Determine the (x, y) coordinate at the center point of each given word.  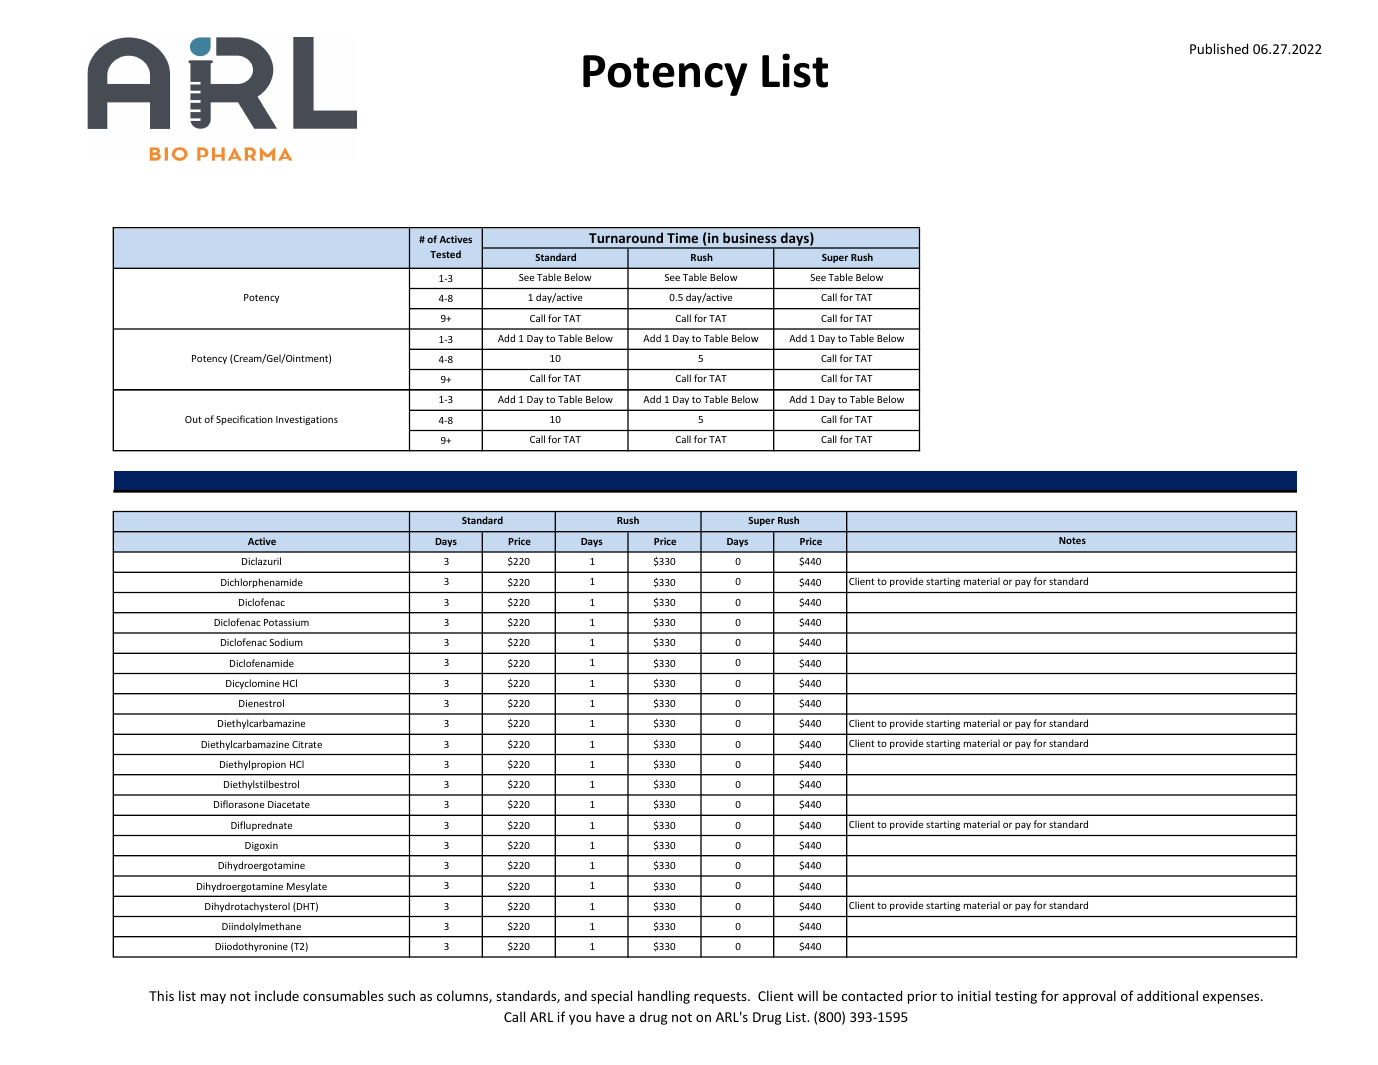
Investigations (307, 420)
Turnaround (626, 238)
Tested (445, 254)
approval (1089, 997)
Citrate (307, 744)
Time (682, 238)
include (277, 995)
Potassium (286, 622)
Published (1219, 48)
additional (1167, 995)
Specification (244, 420)
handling (664, 997)
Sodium (286, 642)
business (749, 237)
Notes (1072, 540)
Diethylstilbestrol (261, 785)
